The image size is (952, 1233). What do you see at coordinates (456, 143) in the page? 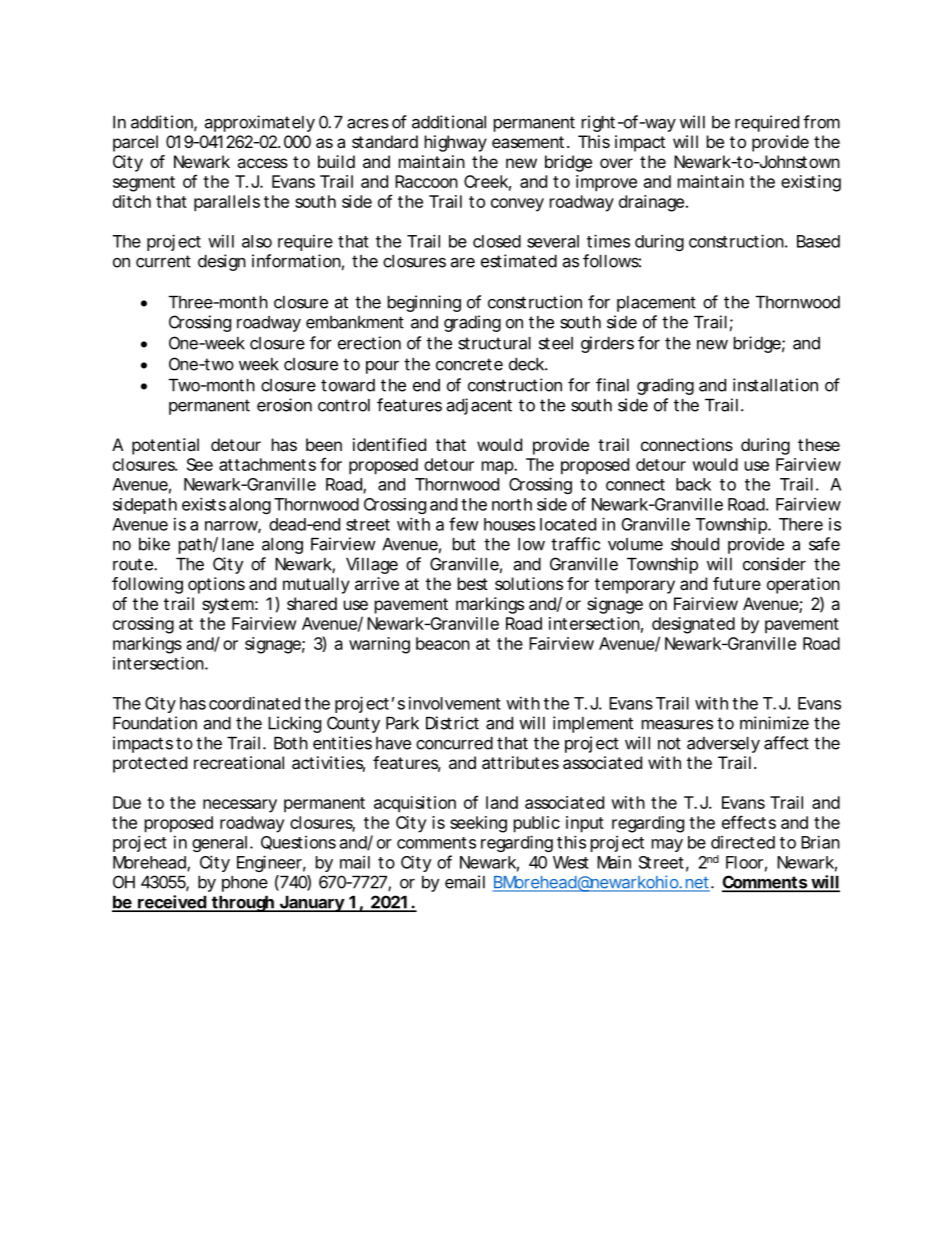
I see `highway` at bounding box center [456, 143].
